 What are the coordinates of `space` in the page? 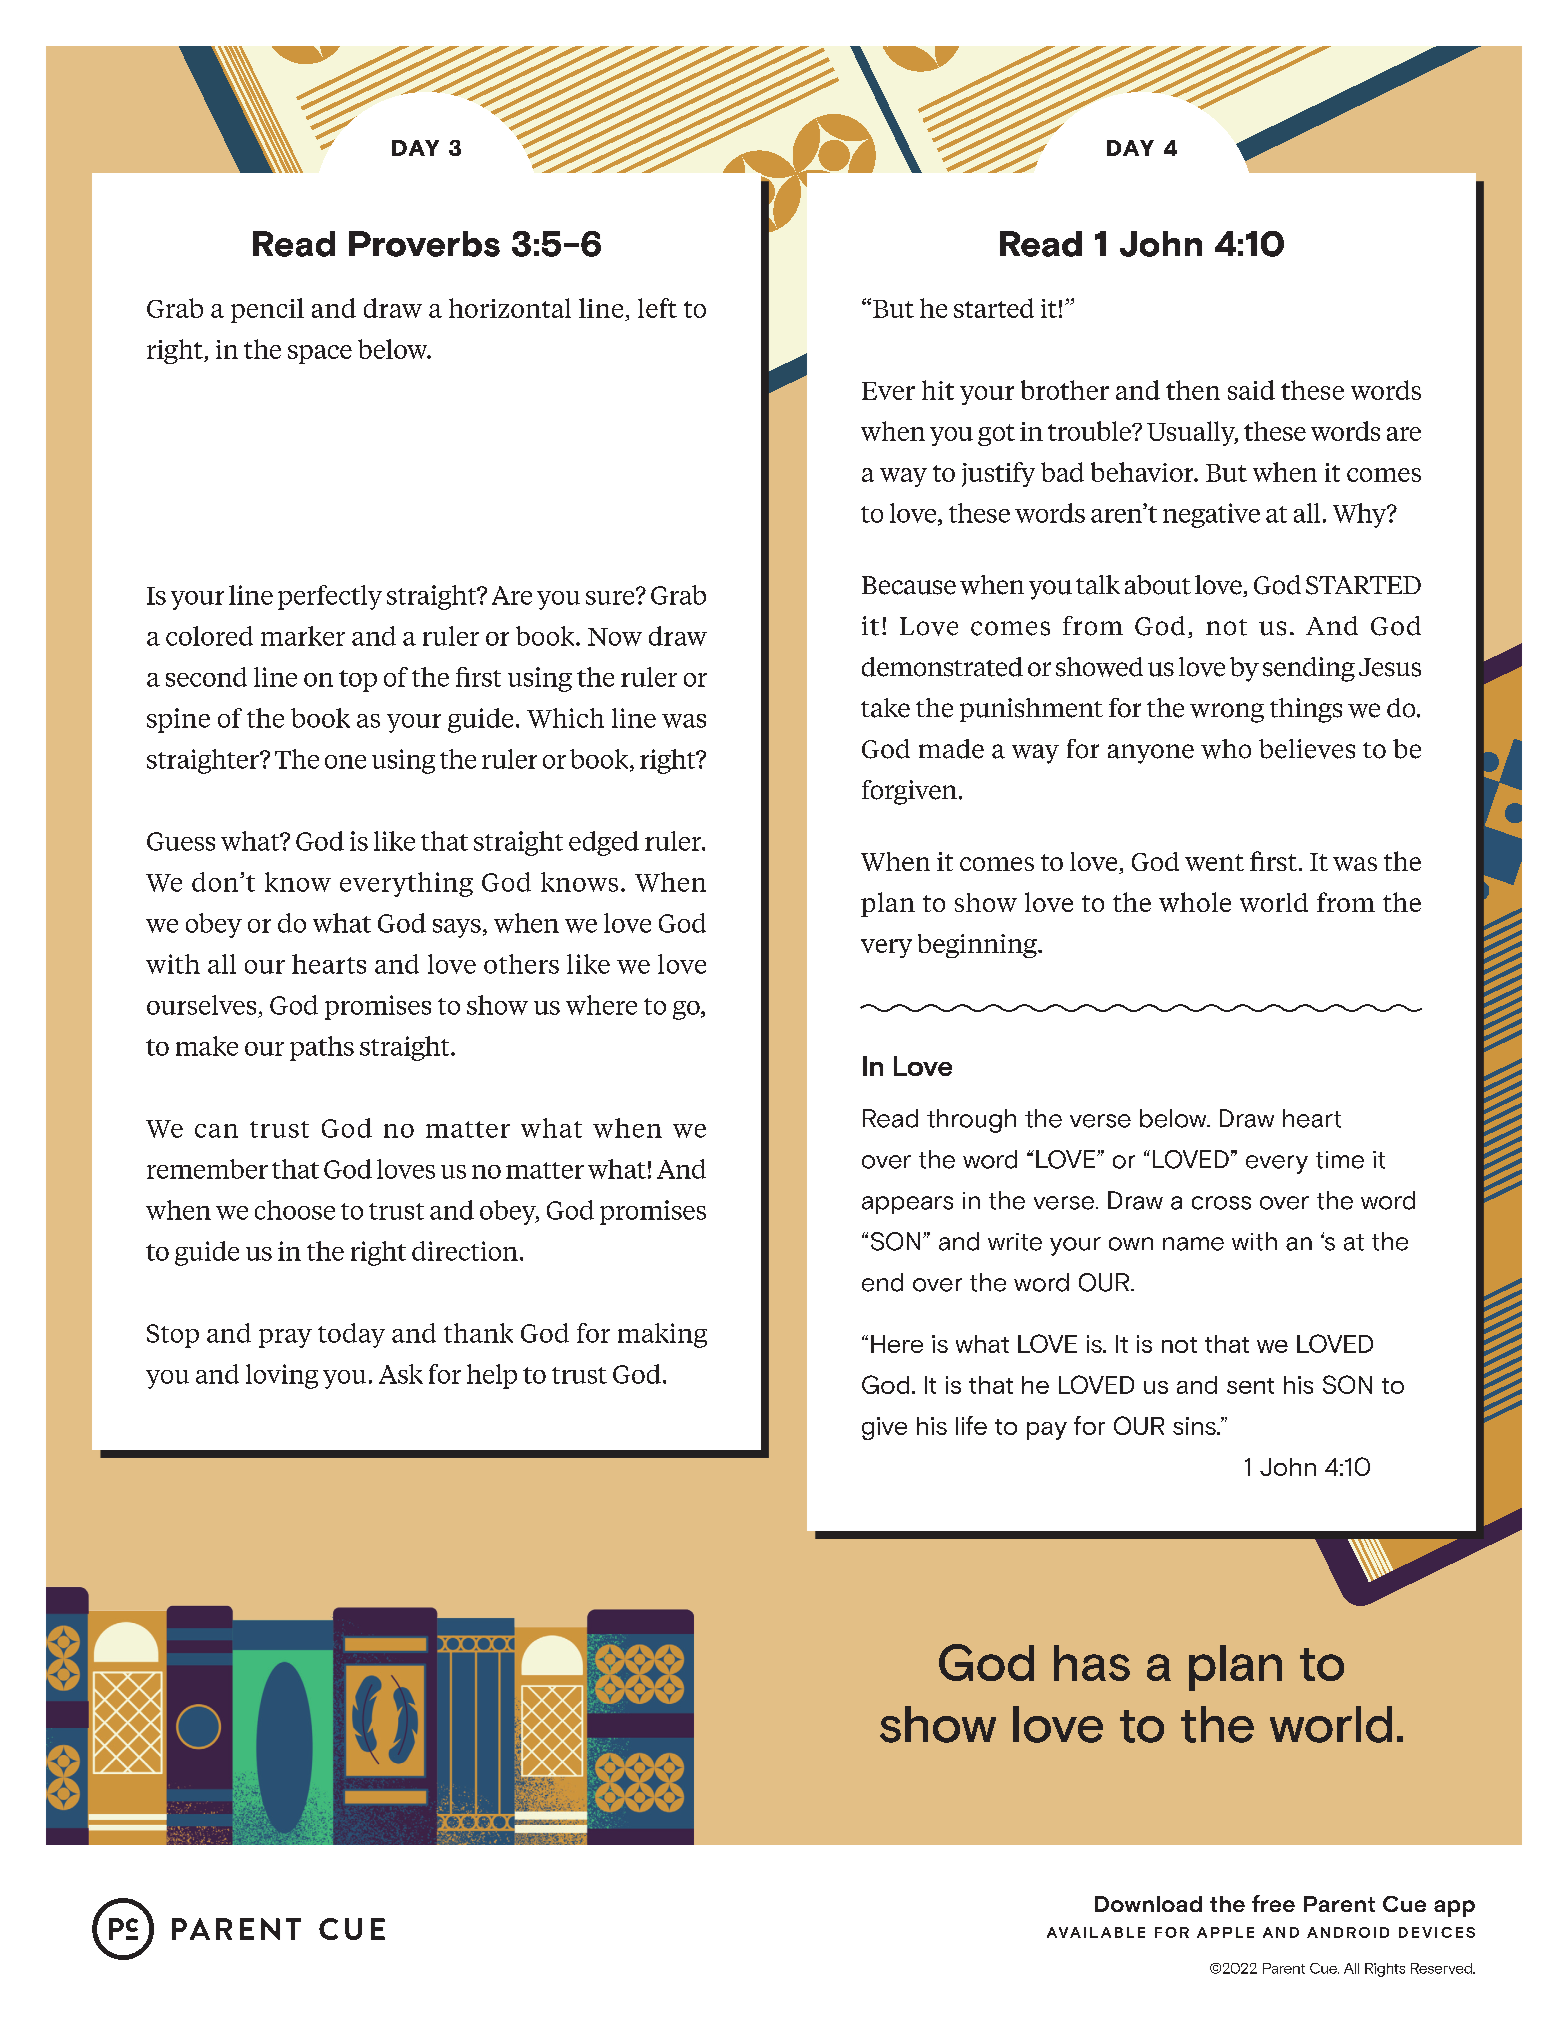 It's located at (320, 354).
